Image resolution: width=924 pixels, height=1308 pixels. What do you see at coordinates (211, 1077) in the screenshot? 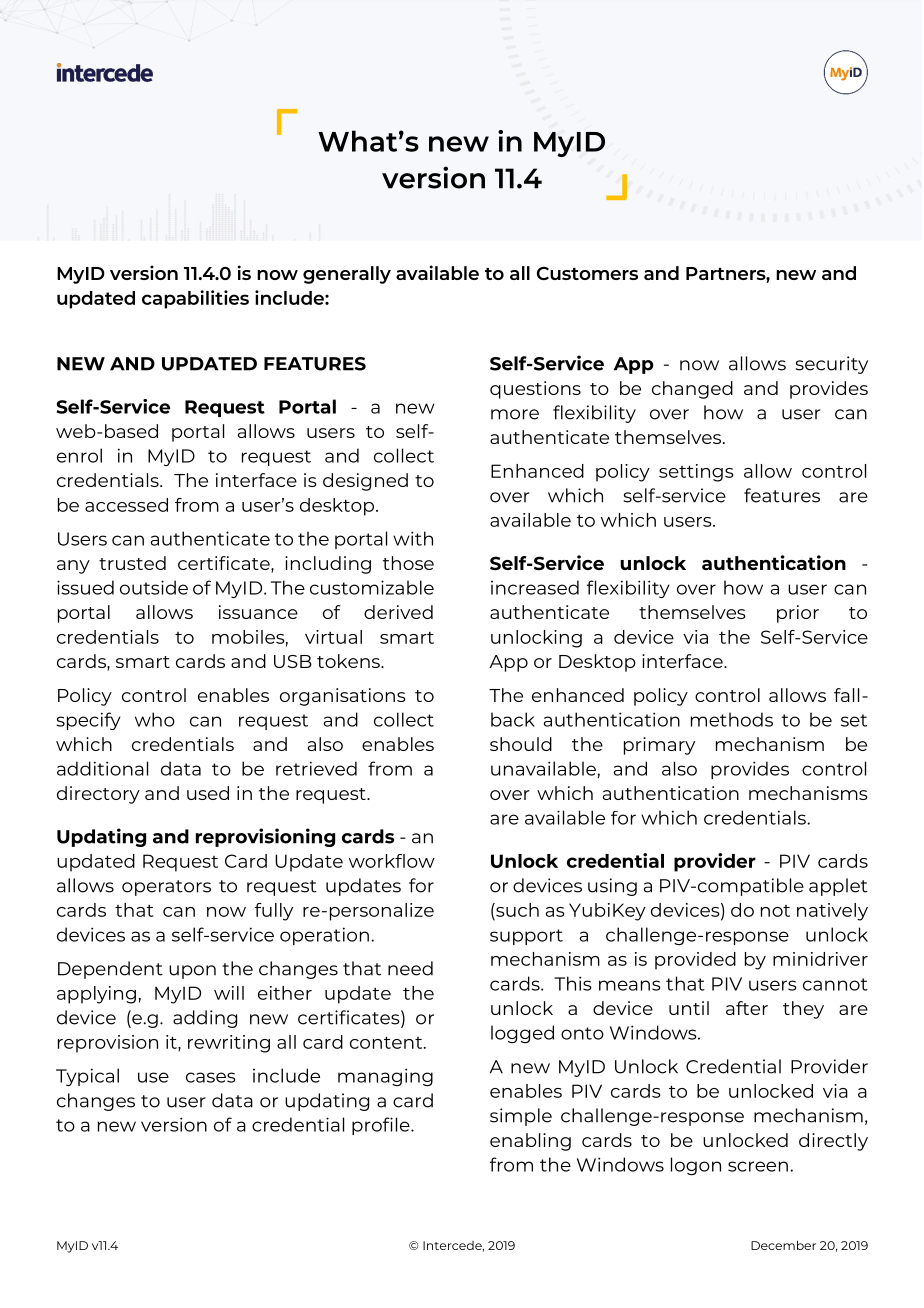
I see `cases` at bounding box center [211, 1077].
